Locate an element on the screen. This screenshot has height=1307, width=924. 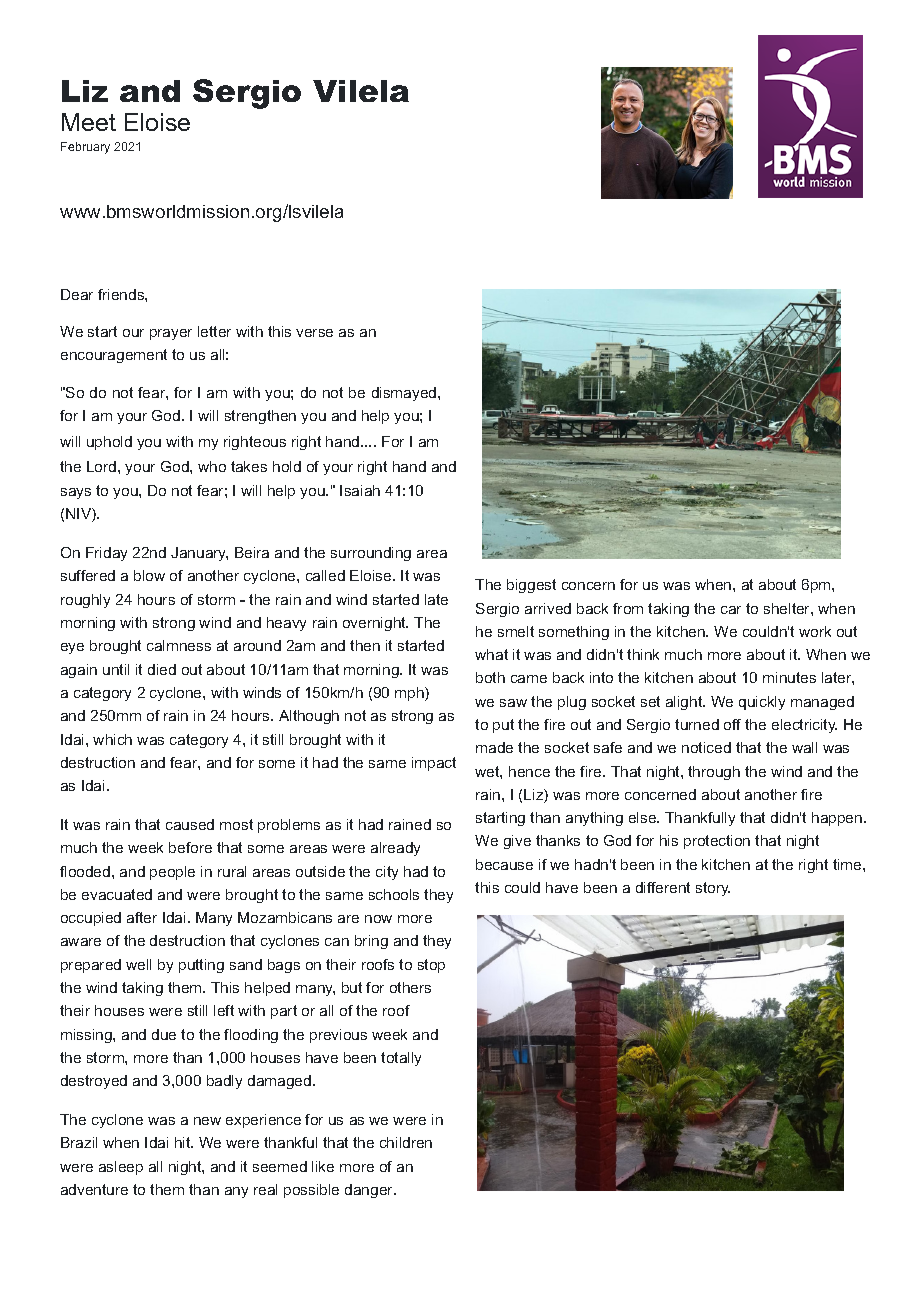
what is located at coordinates (491, 654).
